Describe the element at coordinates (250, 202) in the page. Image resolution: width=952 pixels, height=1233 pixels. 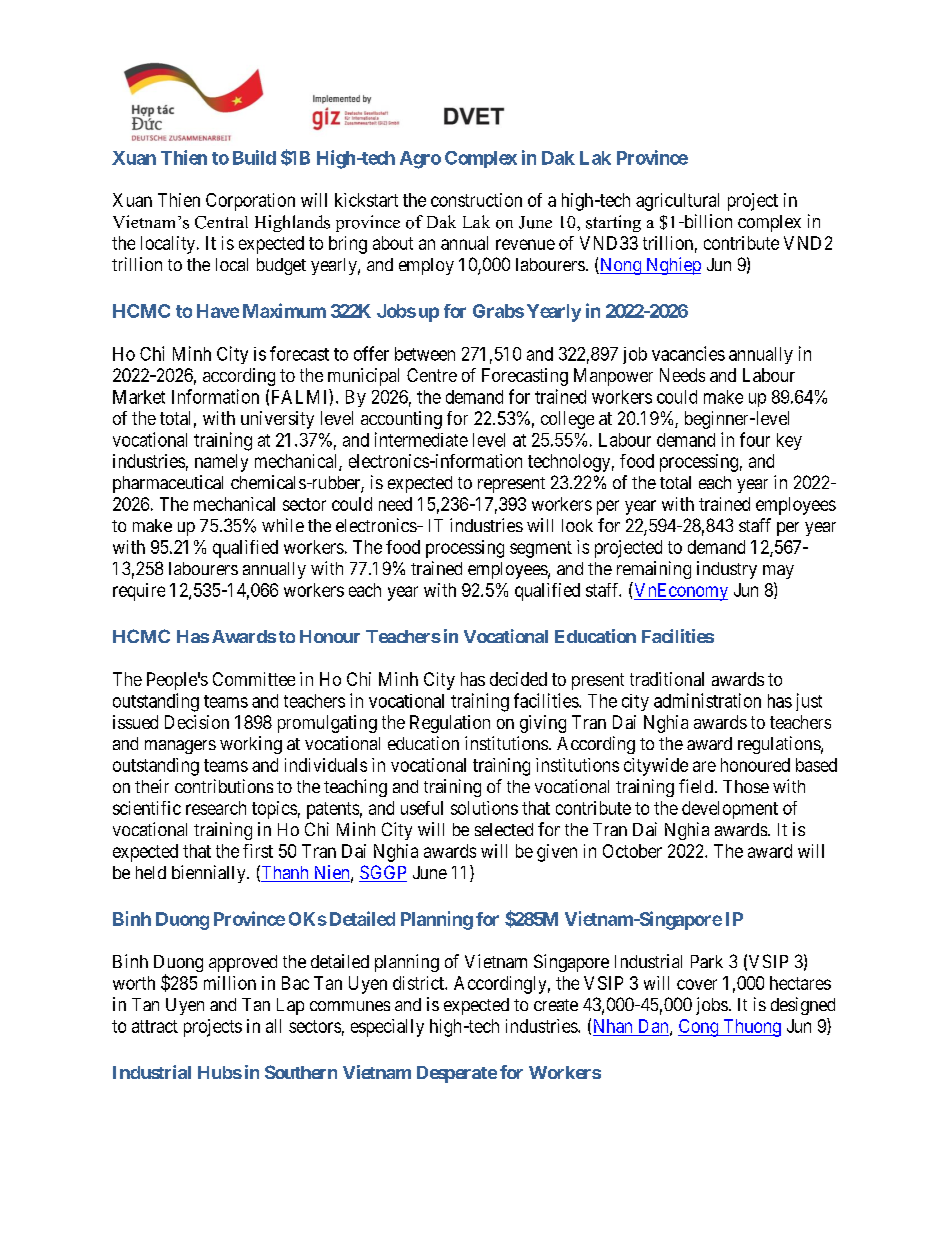
I see `Corporation` at that location.
